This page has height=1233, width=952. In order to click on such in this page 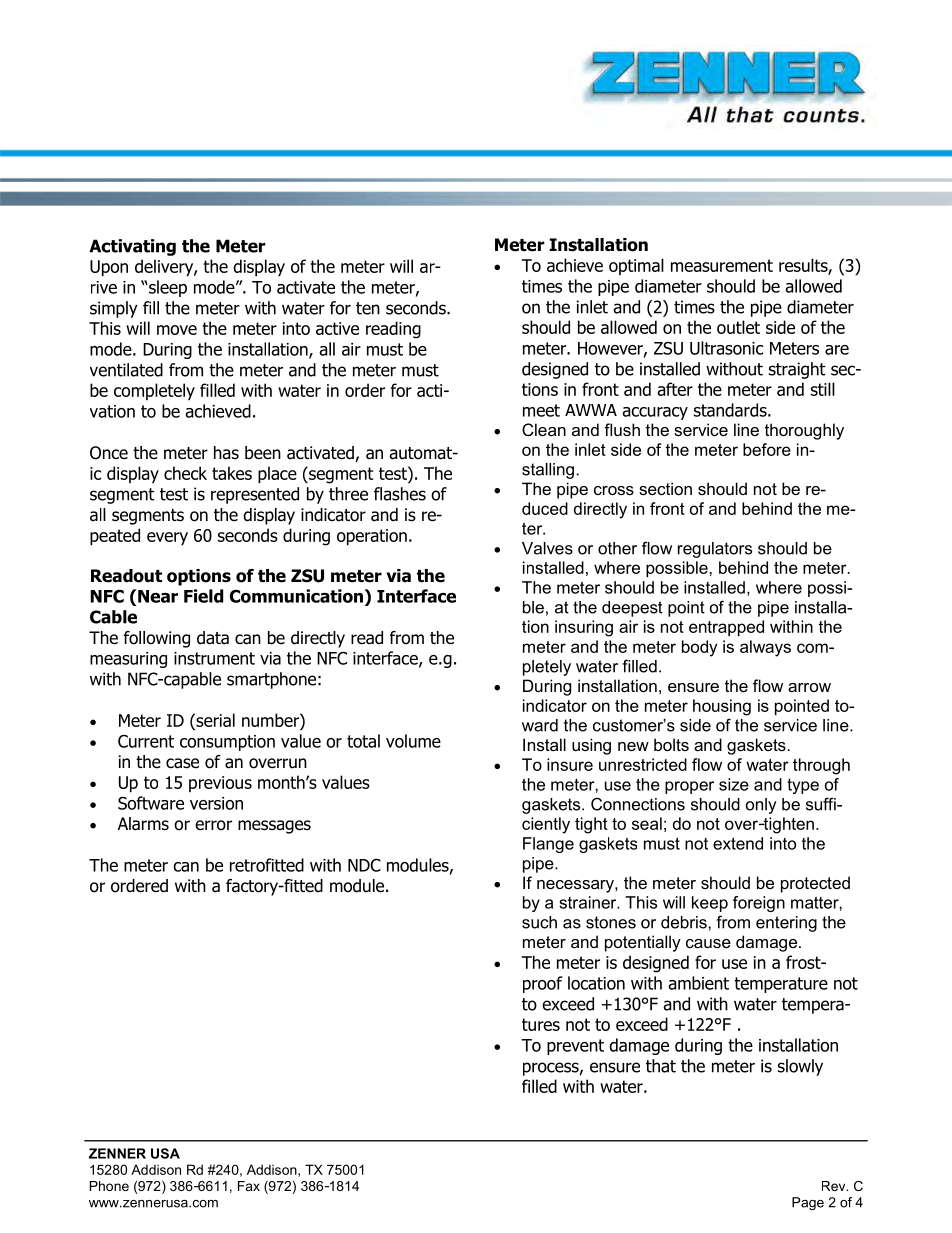, I will do `click(539, 922)`.
